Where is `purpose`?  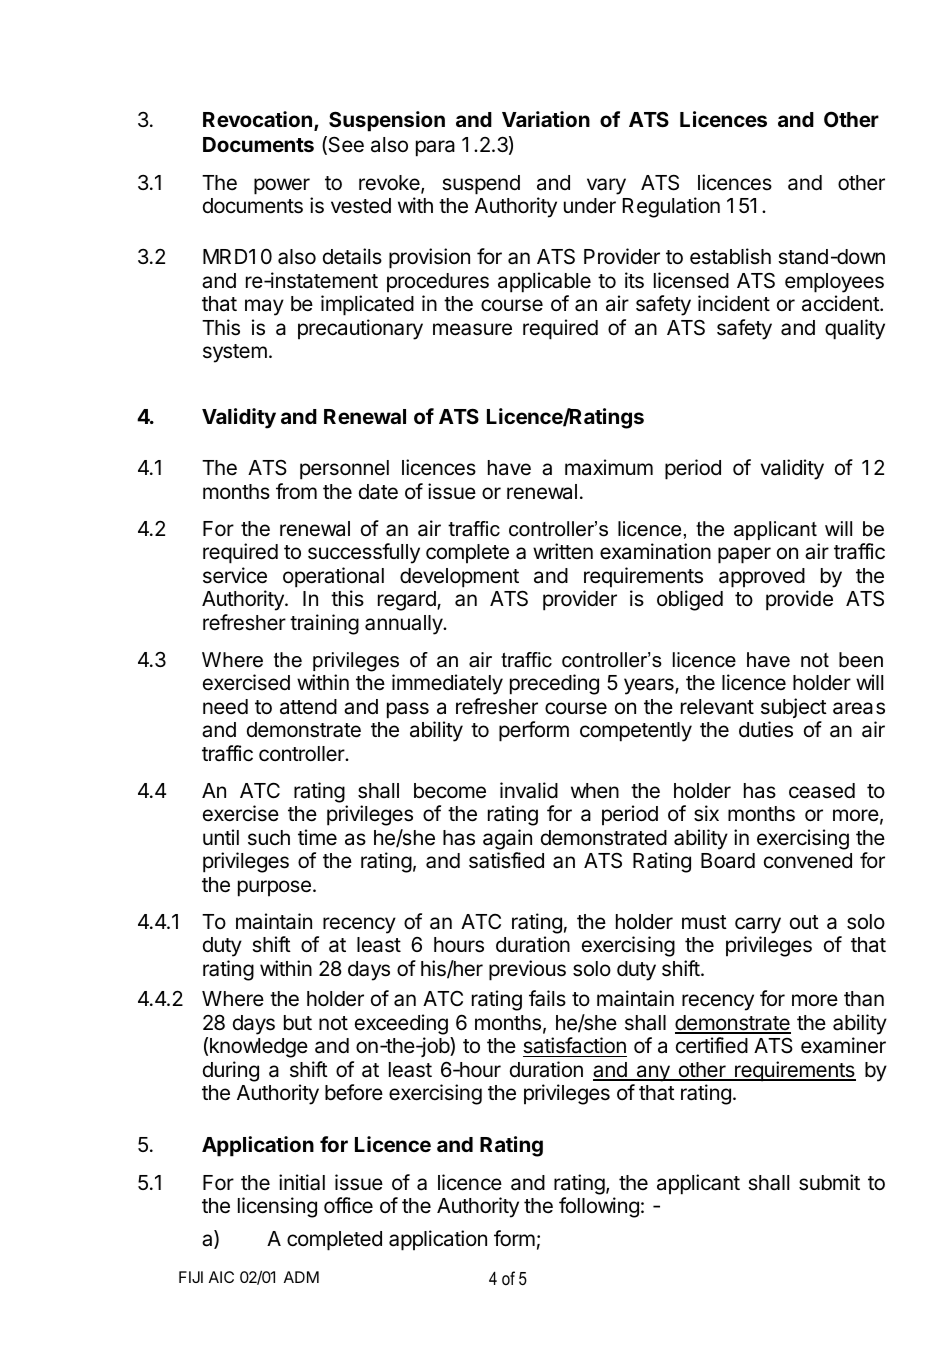
purpose is located at coordinates (274, 888).
